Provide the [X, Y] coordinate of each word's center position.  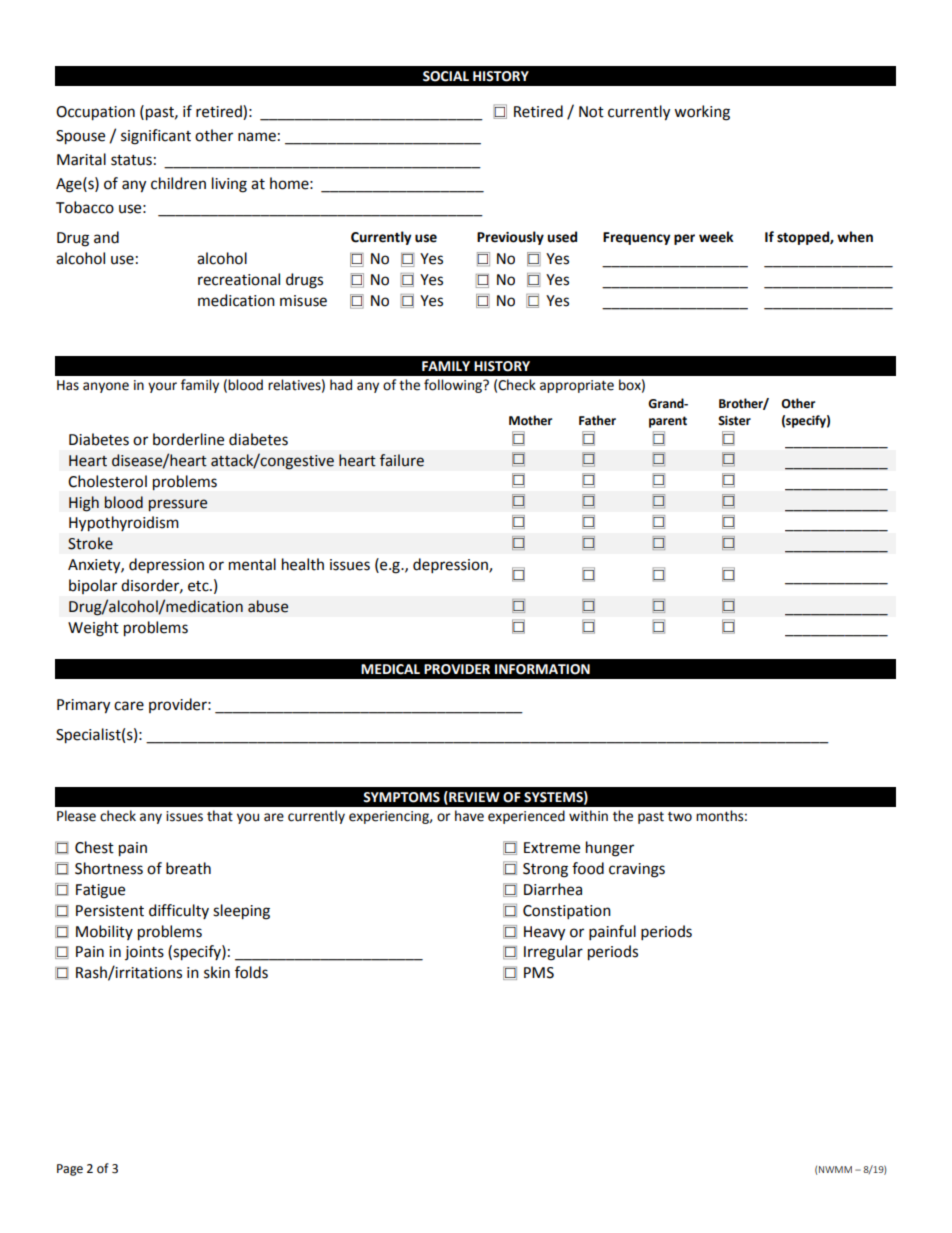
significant [156, 137]
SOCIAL [446, 76]
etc [199, 586]
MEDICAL [390, 669]
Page [70, 1170]
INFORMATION [542, 669]
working [702, 113]
